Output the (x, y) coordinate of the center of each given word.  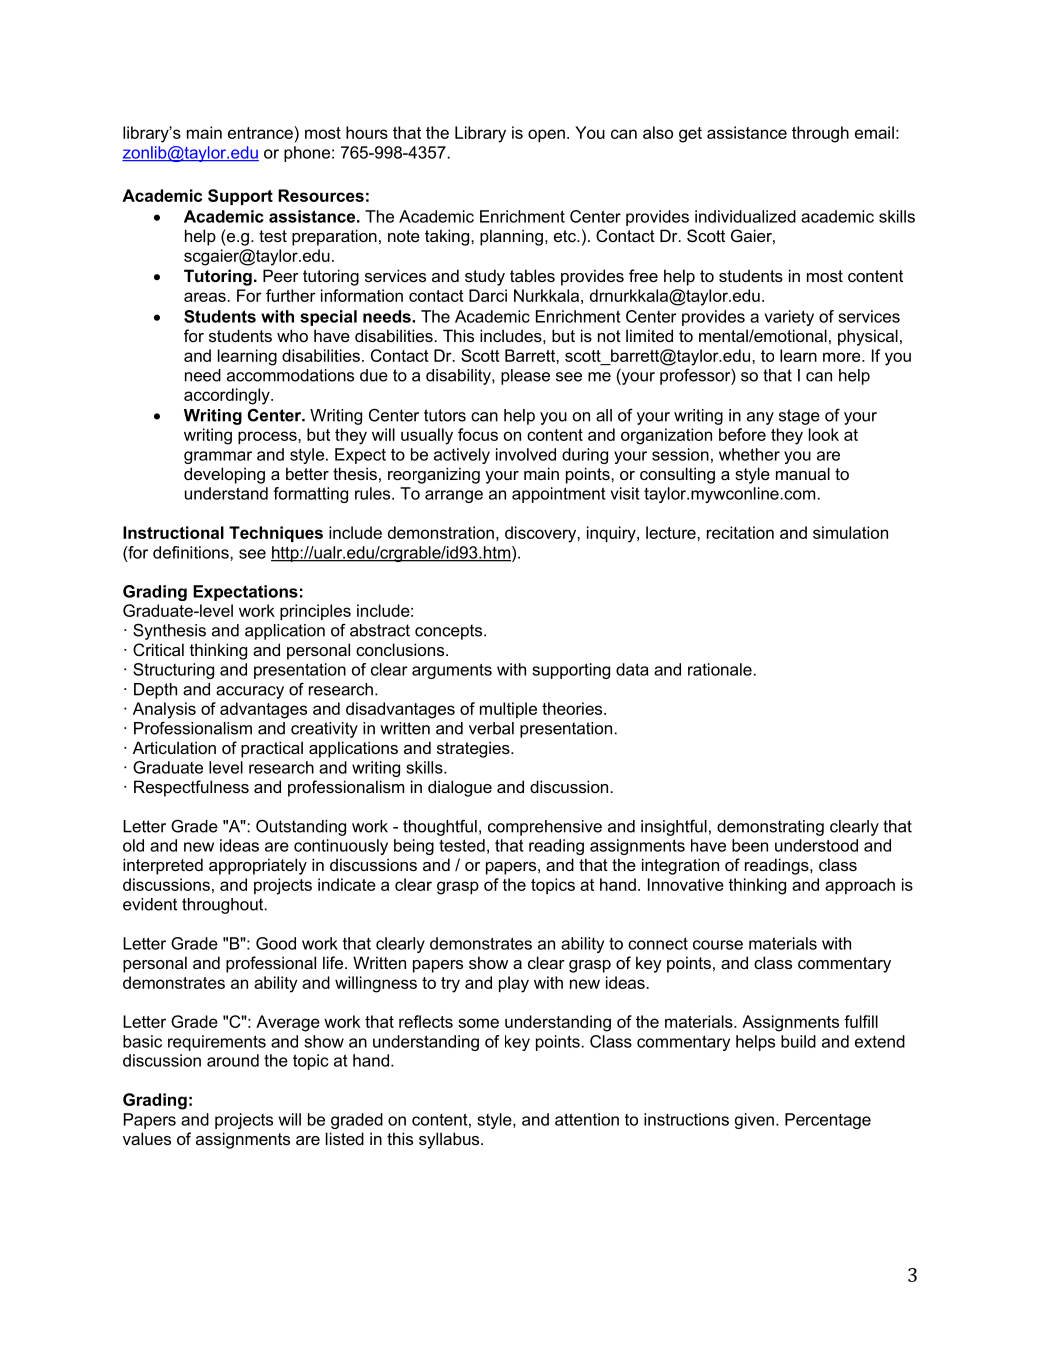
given (754, 1121)
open (546, 135)
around (233, 1060)
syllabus (450, 1140)
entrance (260, 133)
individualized (745, 216)
